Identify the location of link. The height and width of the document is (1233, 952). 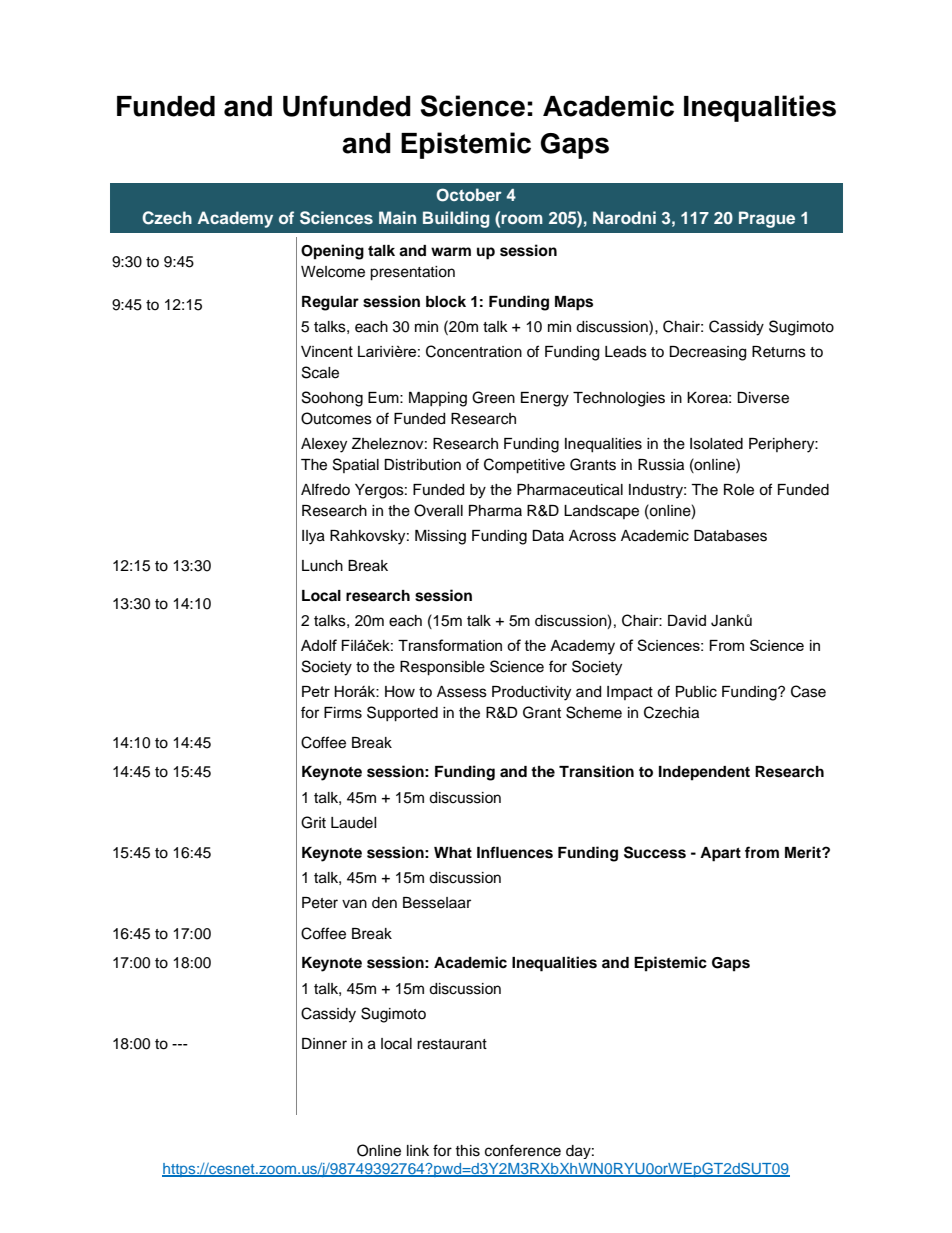
(418, 1150).
